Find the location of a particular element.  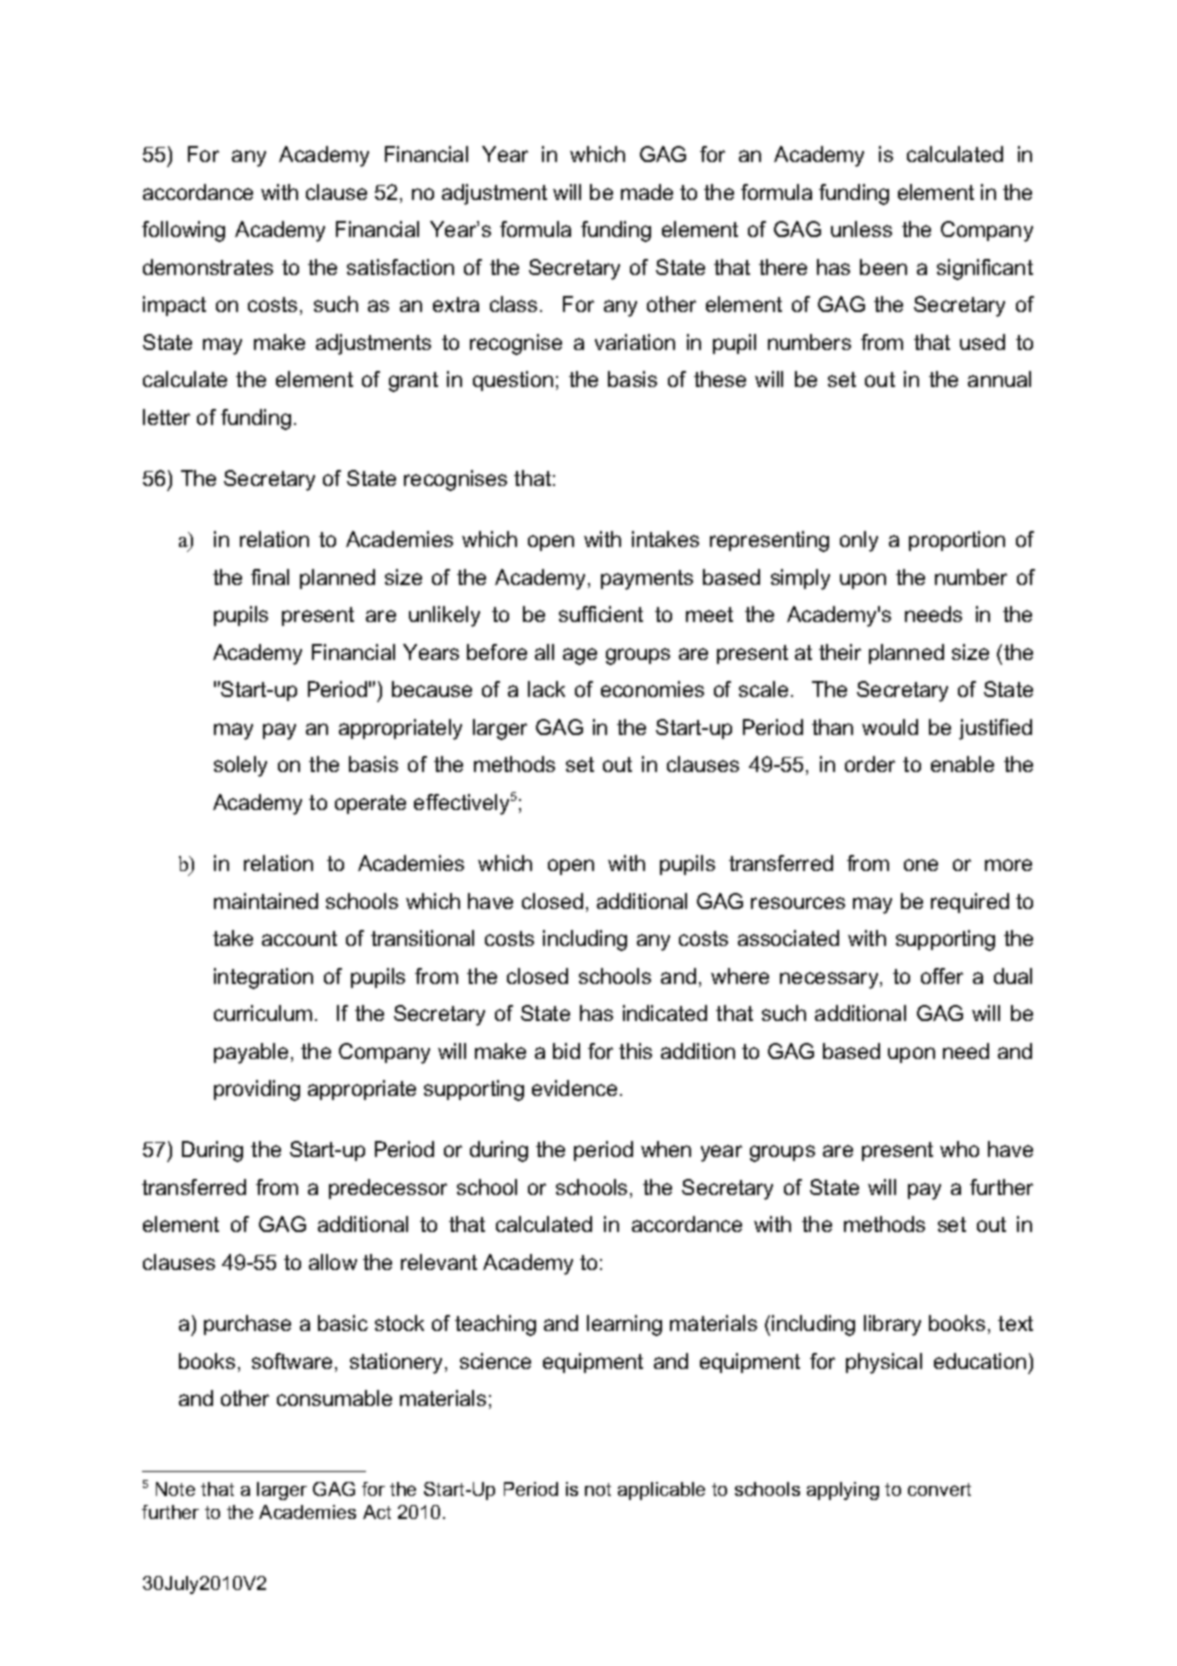

unless is located at coordinates (861, 229).
